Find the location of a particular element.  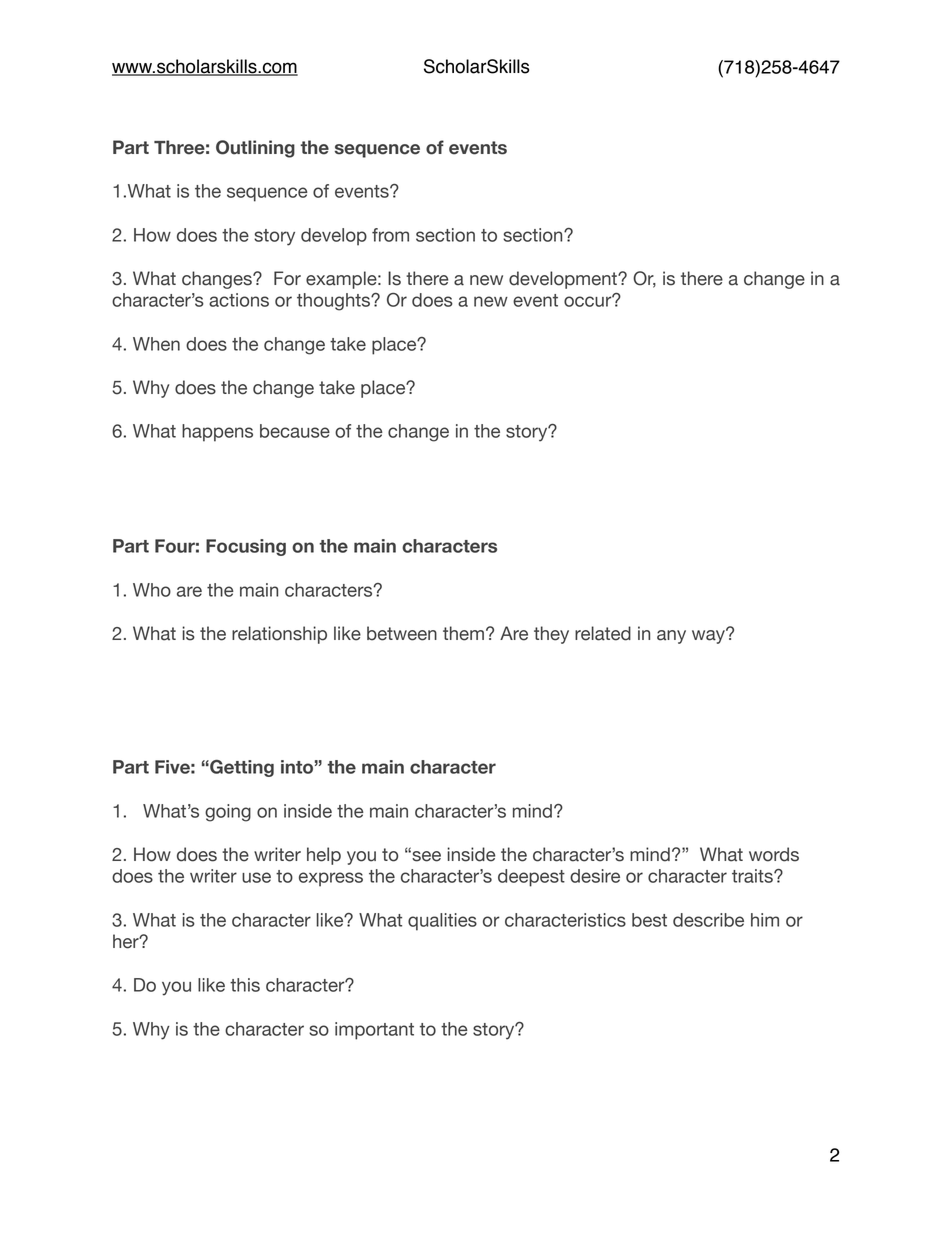

any is located at coordinates (671, 637).
